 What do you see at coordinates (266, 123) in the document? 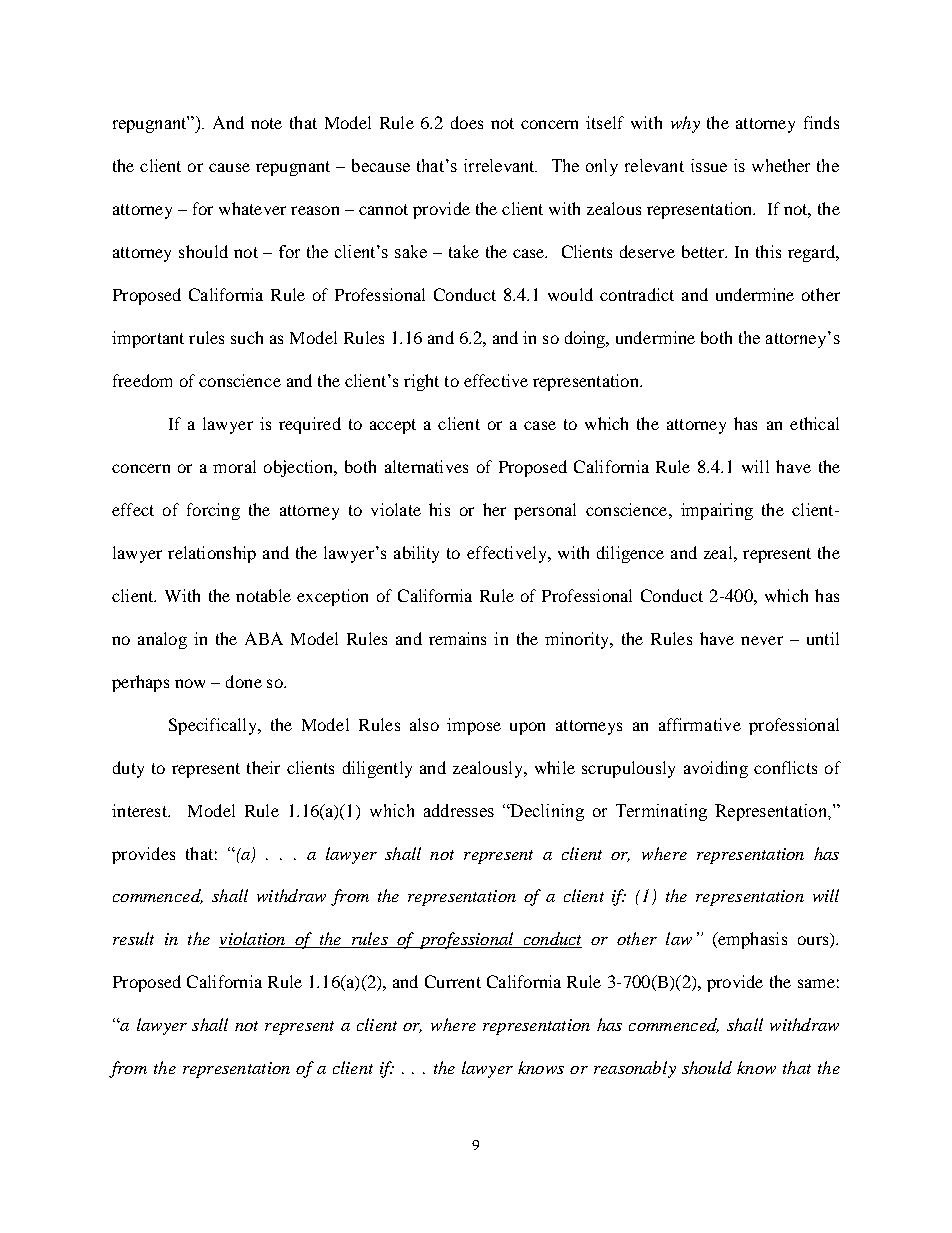
I see `note` at bounding box center [266, 123].
